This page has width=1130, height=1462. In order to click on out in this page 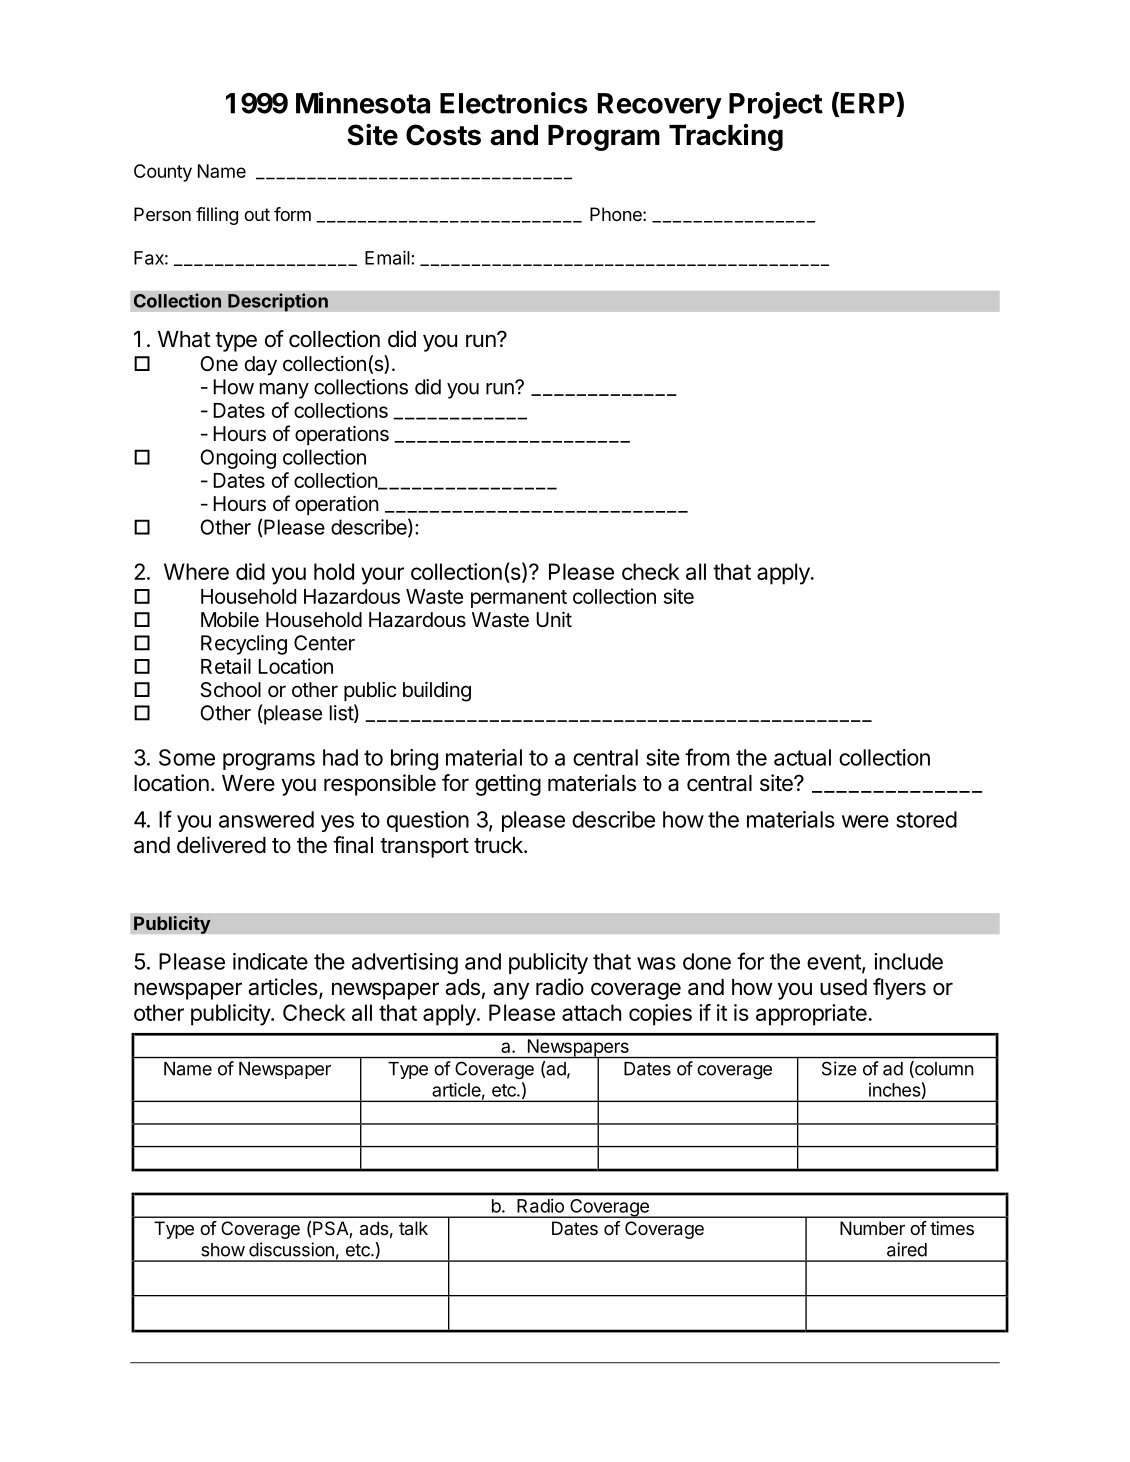, I will do `click(257, 214)`.
